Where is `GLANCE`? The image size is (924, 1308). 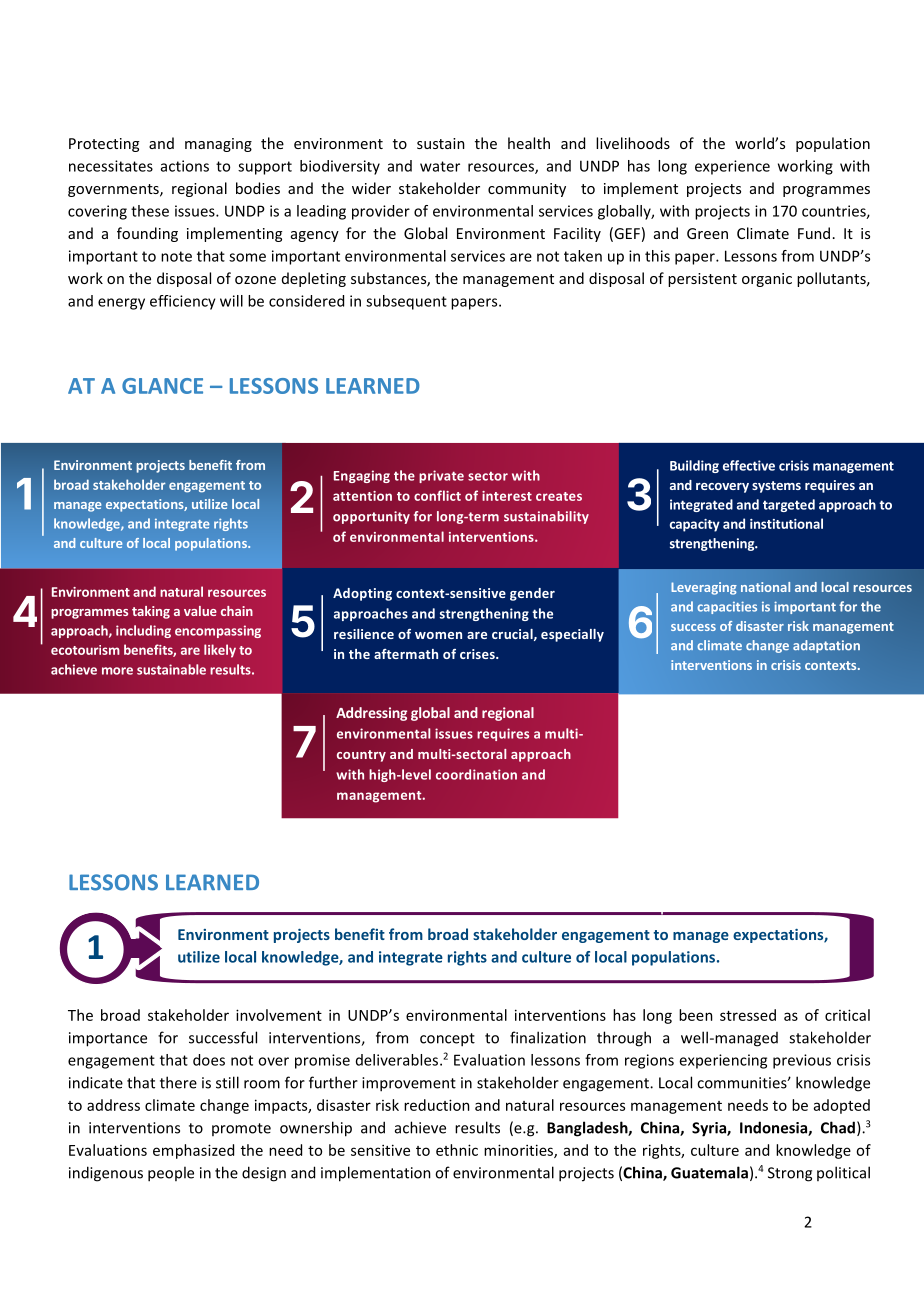 GLANCE is located at coordinates (162, 386).
